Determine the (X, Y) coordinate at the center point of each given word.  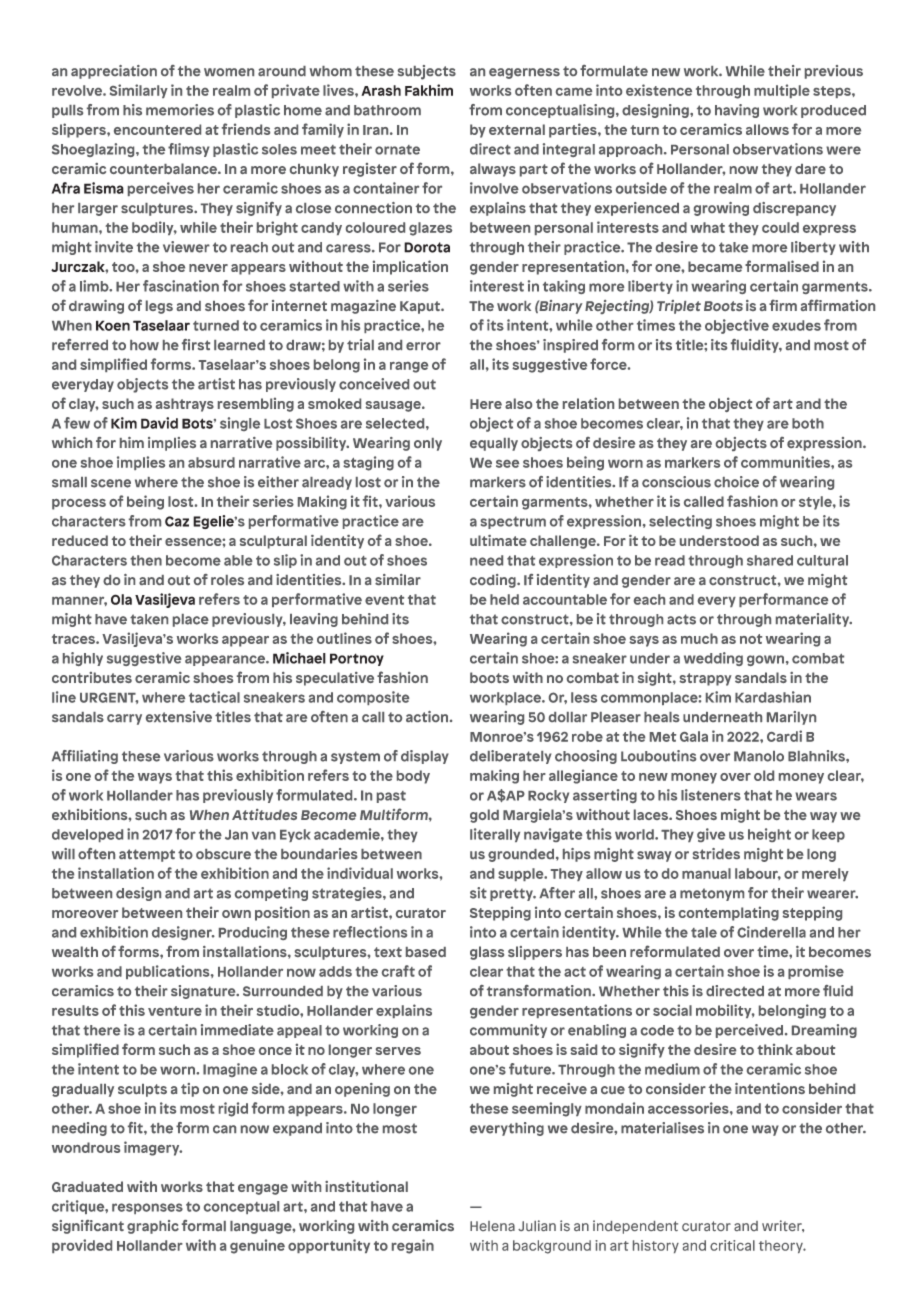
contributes (92, 677)
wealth (75, 951)
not (751, 639)
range (409, 367)
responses (147, 1208)
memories (180, 110)
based (426, 952)
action (428, 716)
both (808, 423)
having (737, 111)
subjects (427, 72)
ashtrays (185, 405)
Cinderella (771, 932)
